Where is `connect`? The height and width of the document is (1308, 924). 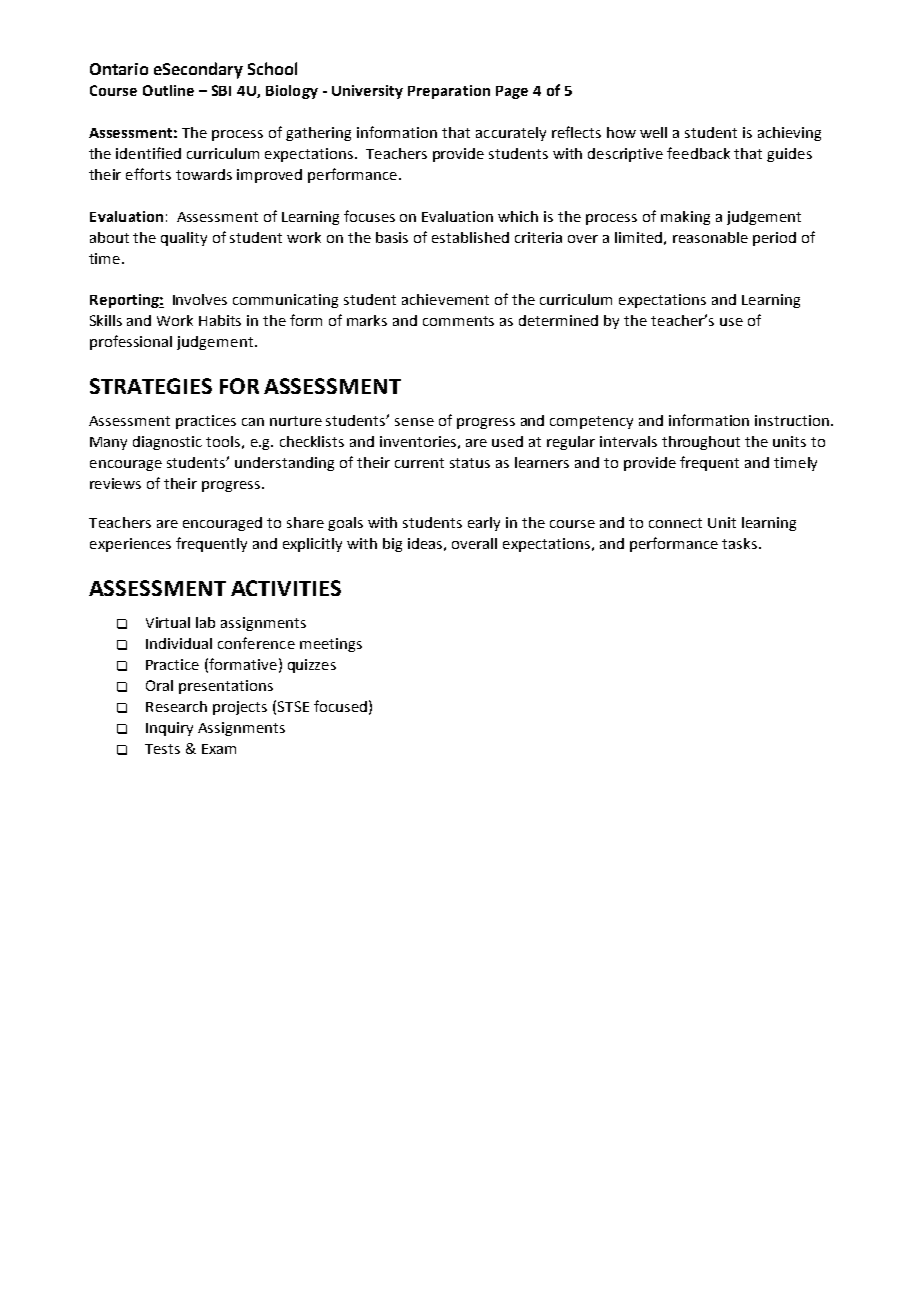
connect is located at coordinates (675, 523).
